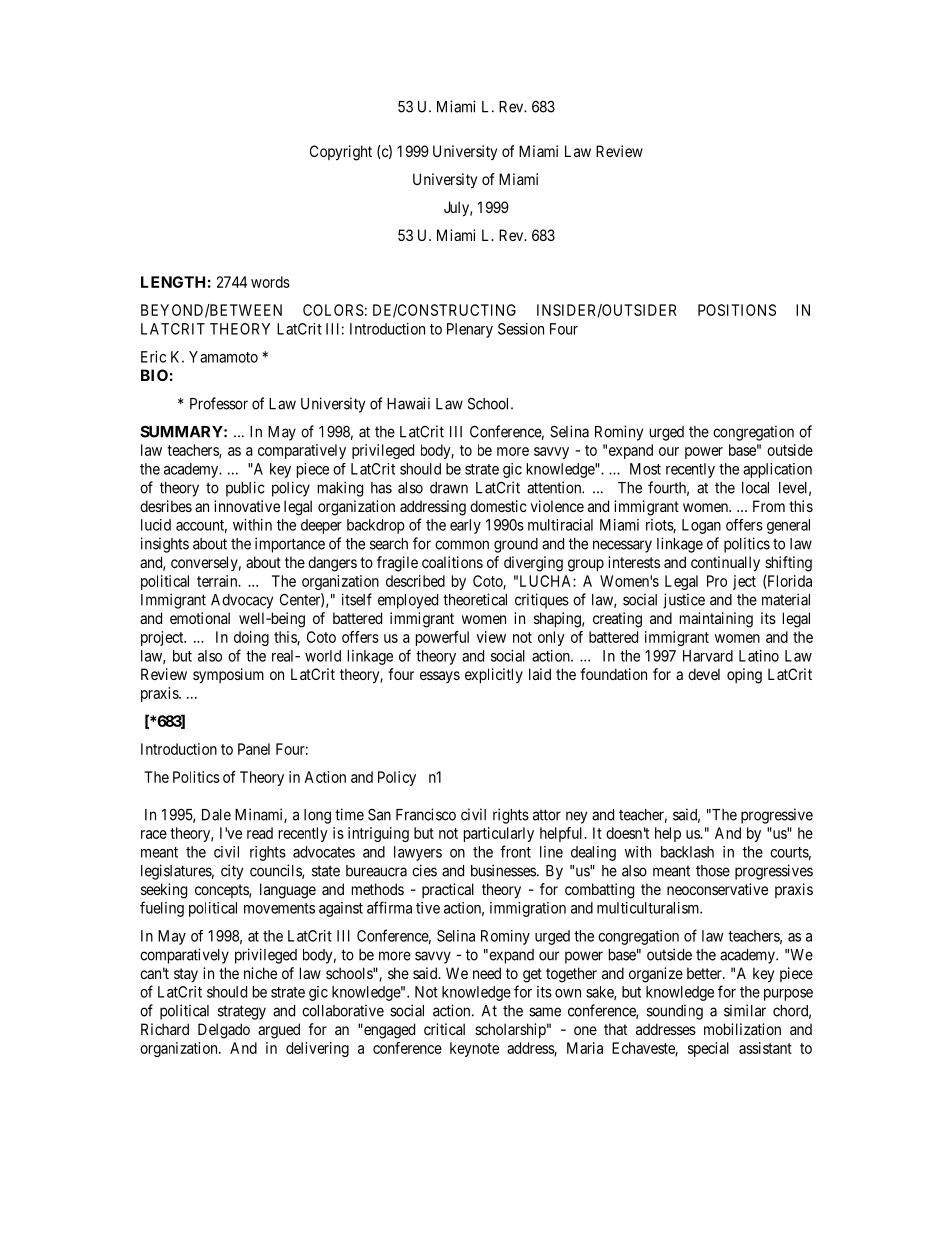 Image resolution: width=952 pixels, height=1233 pixels. What do you see at coordinates (475, 599) in the screenshot?
I see `theoretical` at bounding box center [475, 599].
